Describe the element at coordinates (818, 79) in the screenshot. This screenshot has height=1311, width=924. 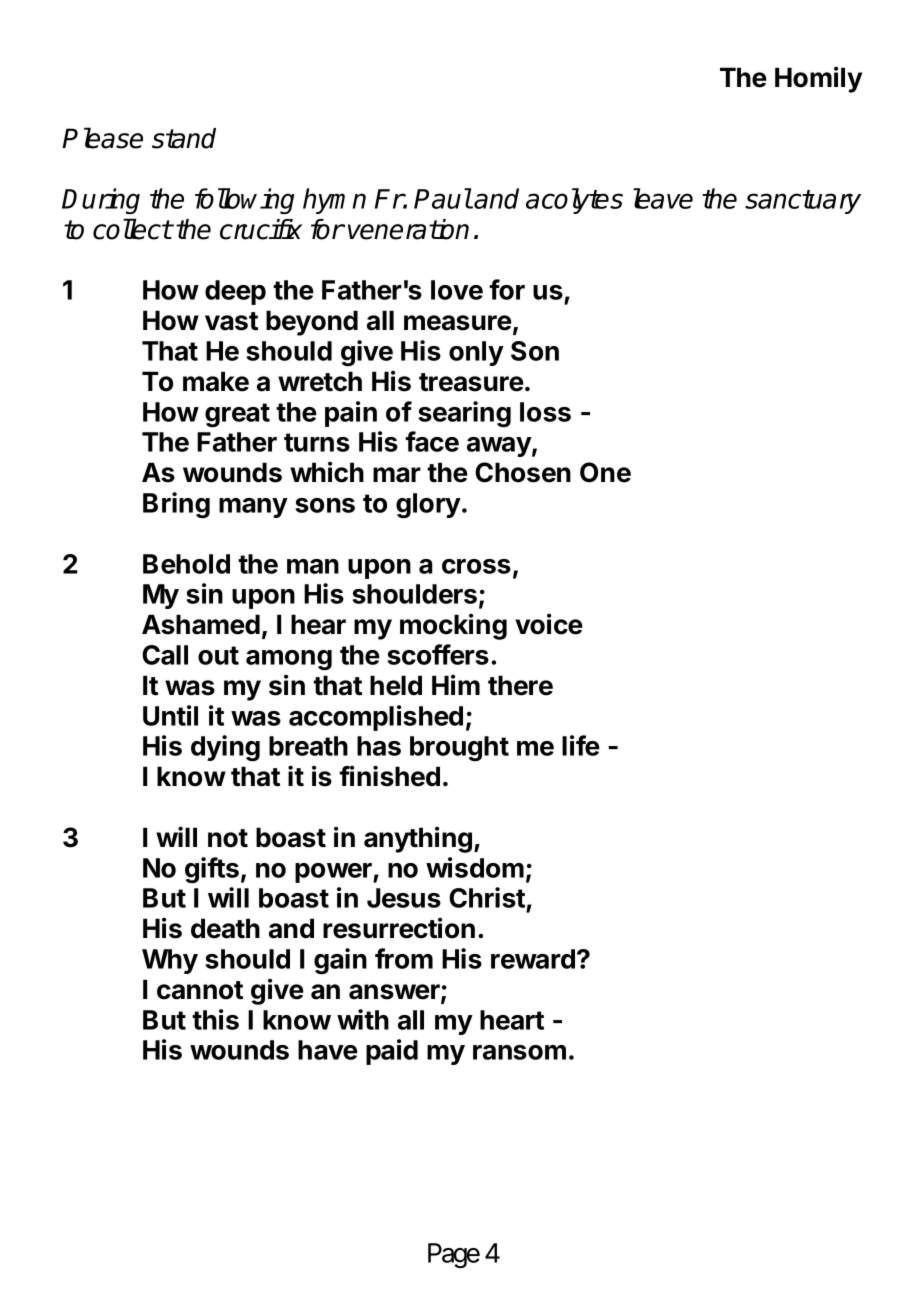
I see `Homily` at that location.
